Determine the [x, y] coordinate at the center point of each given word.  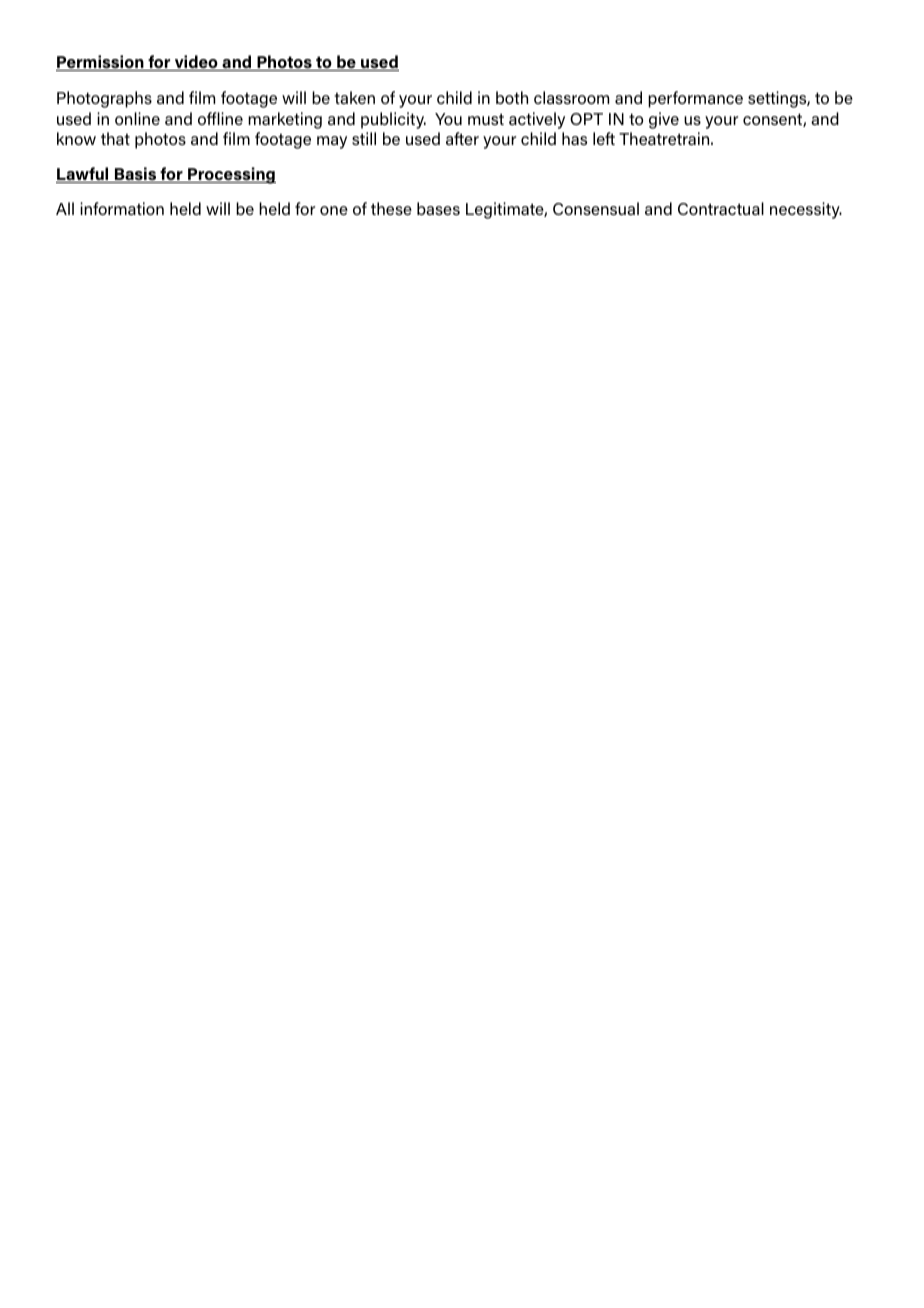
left [604, 138]
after [462, 138]
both [512, 97]
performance [695, 99]
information [122, 208]
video [196, 63]
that [115, 138]
